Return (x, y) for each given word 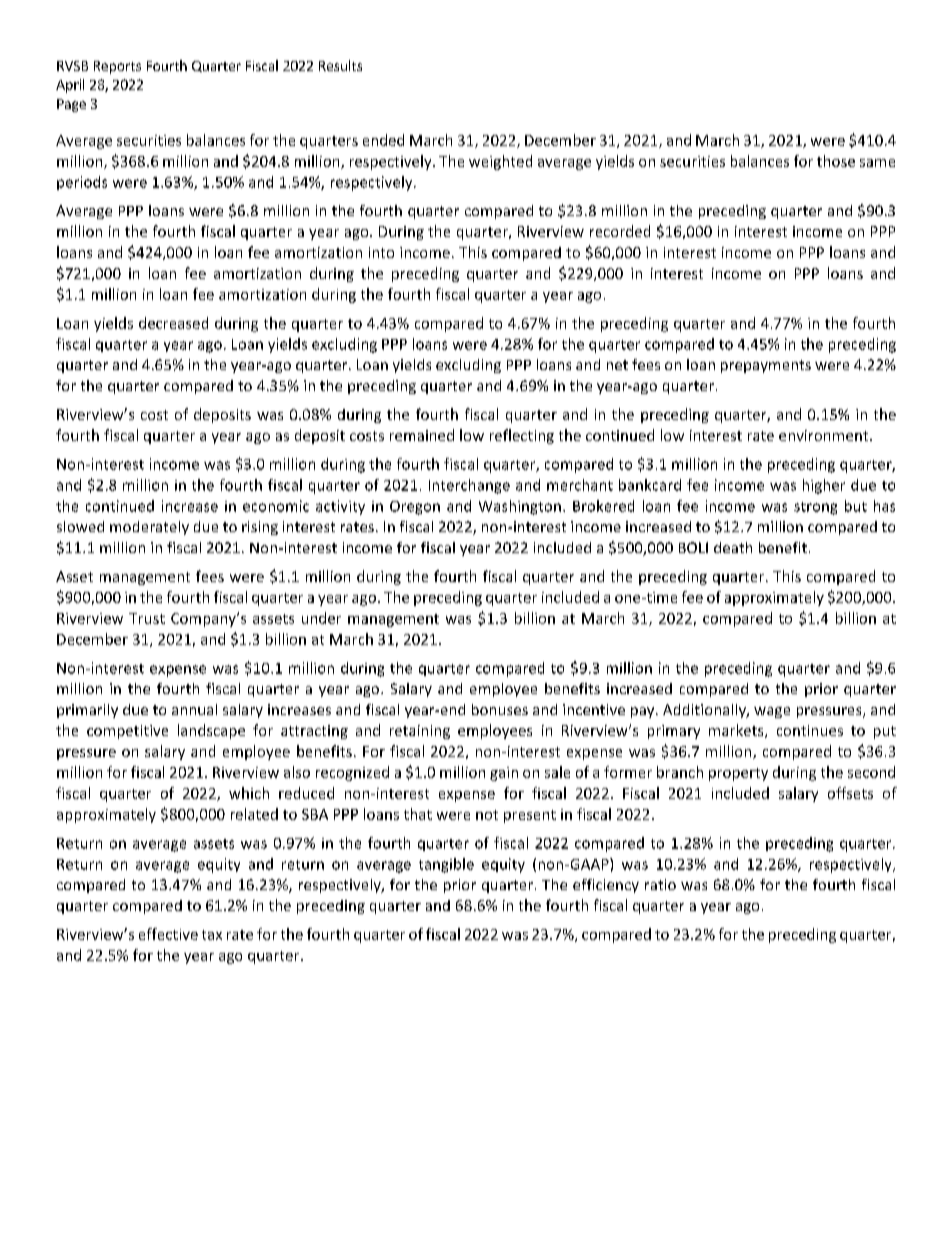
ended (383, 140)
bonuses (500, 709)
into (381, 252)
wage (772, 712)
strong (815, 508)
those (836, 161)
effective (168, 934)
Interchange (469, 486)
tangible (446, 865)
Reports (117, 67)
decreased (173, 323)
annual (194, 709)
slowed (80, 526)
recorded (620, 231)
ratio (660, 884)
